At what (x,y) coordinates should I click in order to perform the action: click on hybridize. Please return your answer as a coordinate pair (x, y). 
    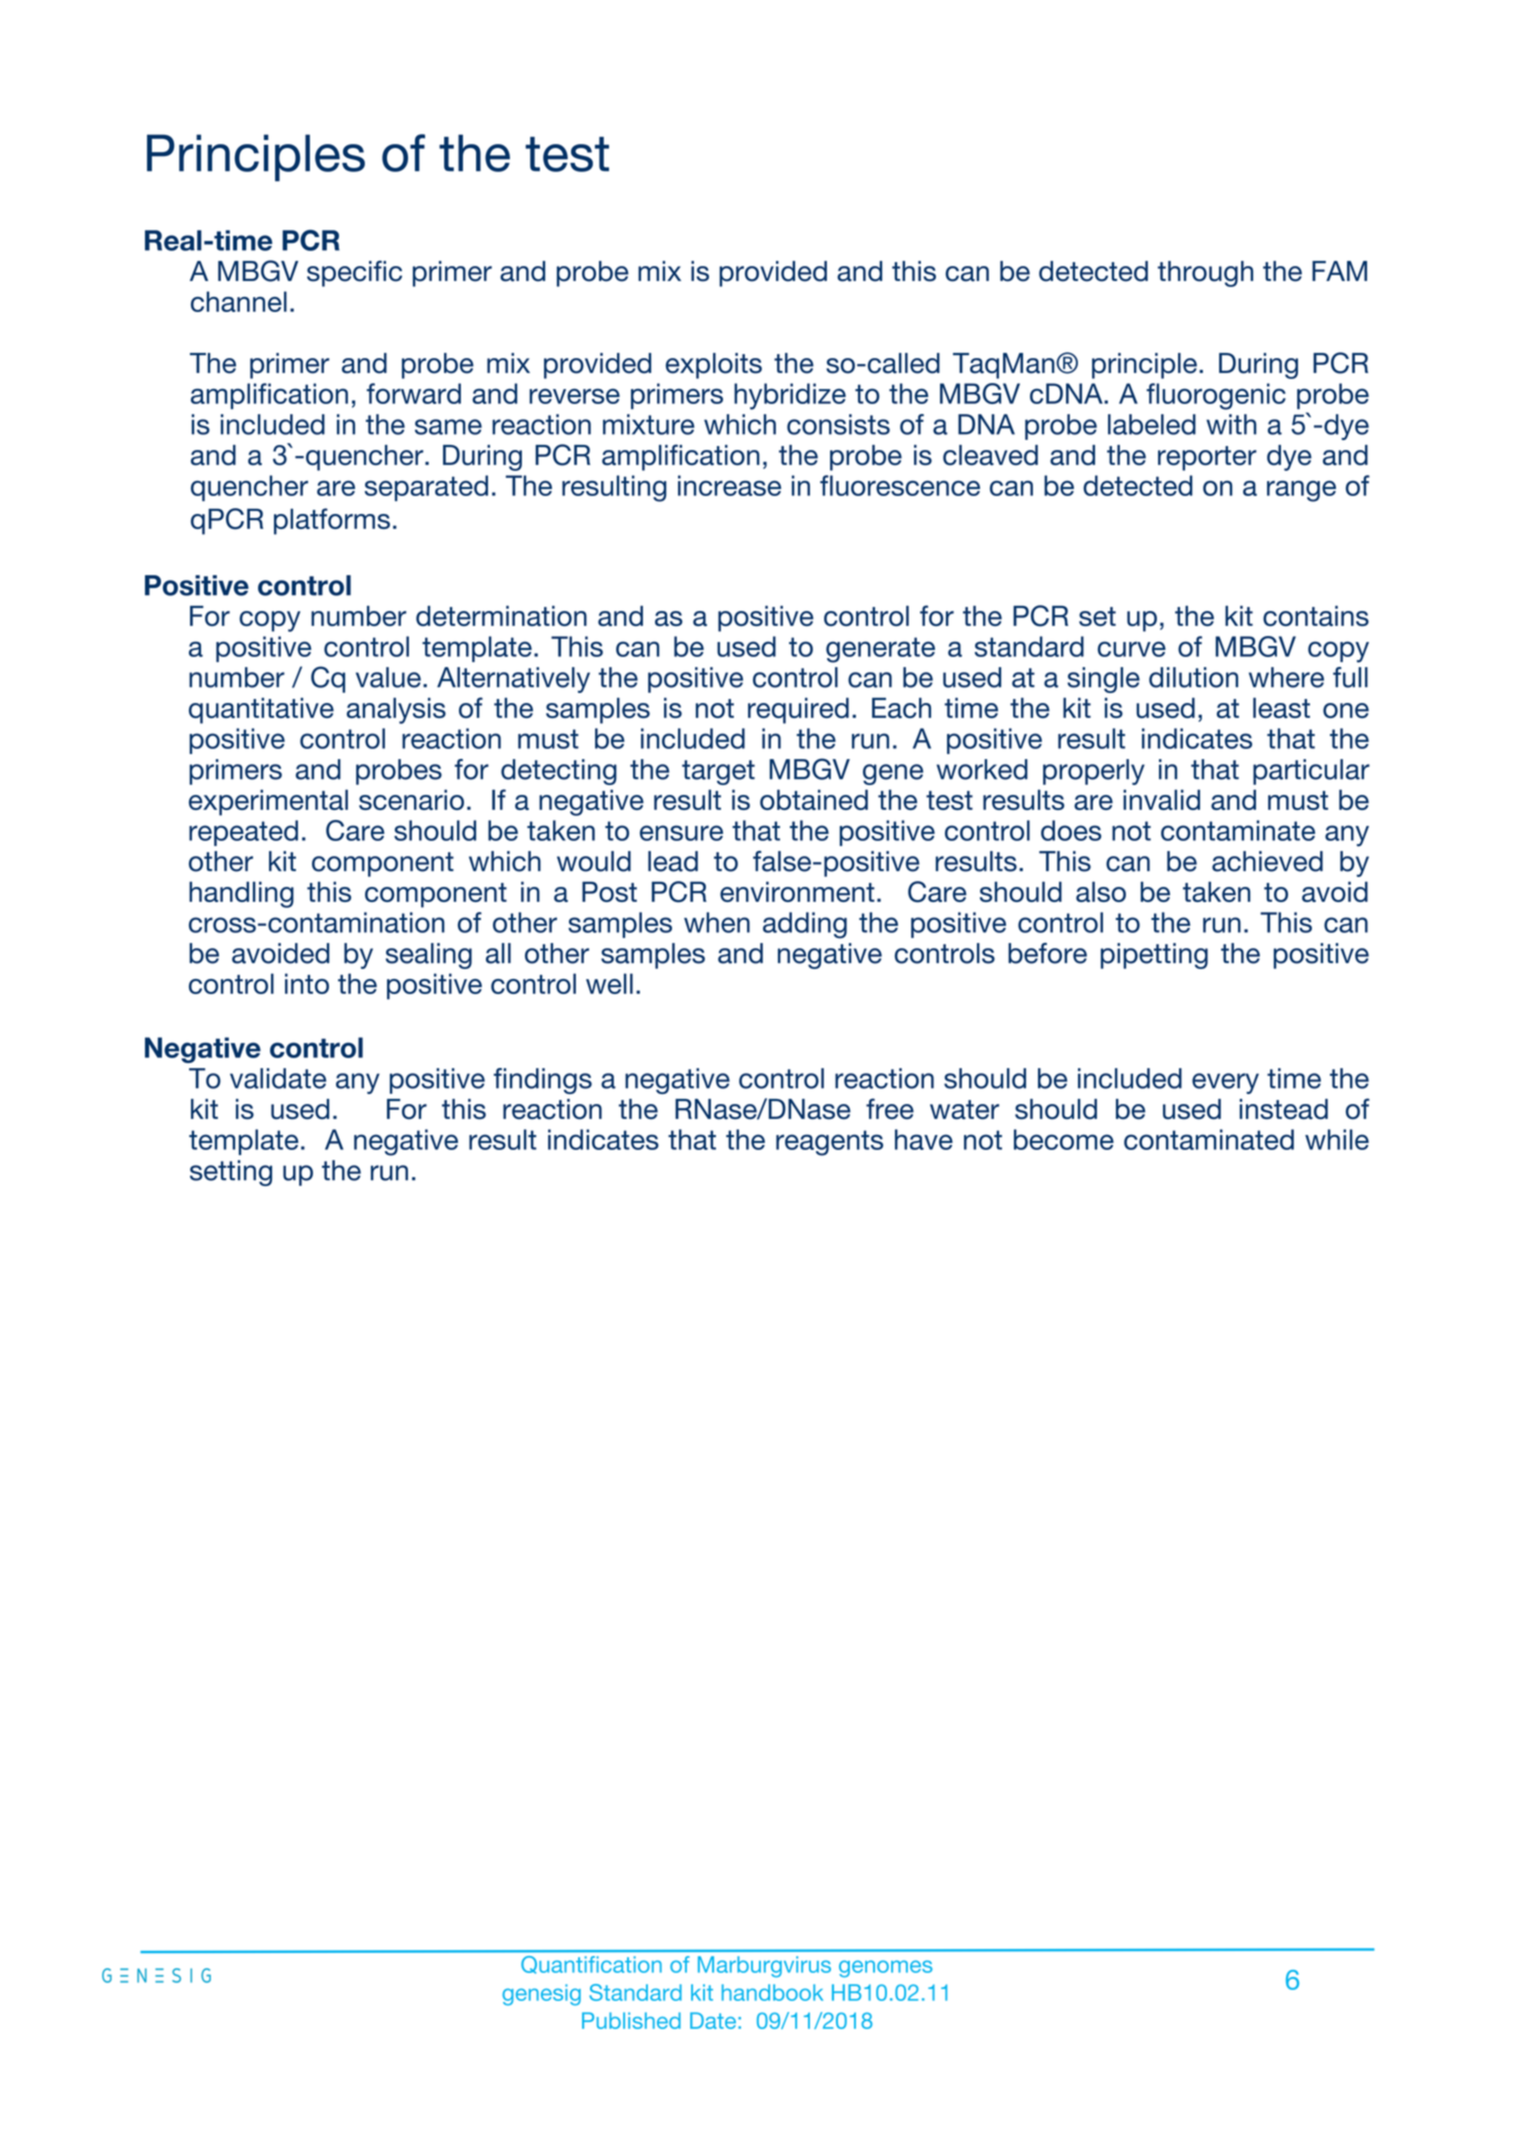
    Looking at the image, I should click on (790, 396).
